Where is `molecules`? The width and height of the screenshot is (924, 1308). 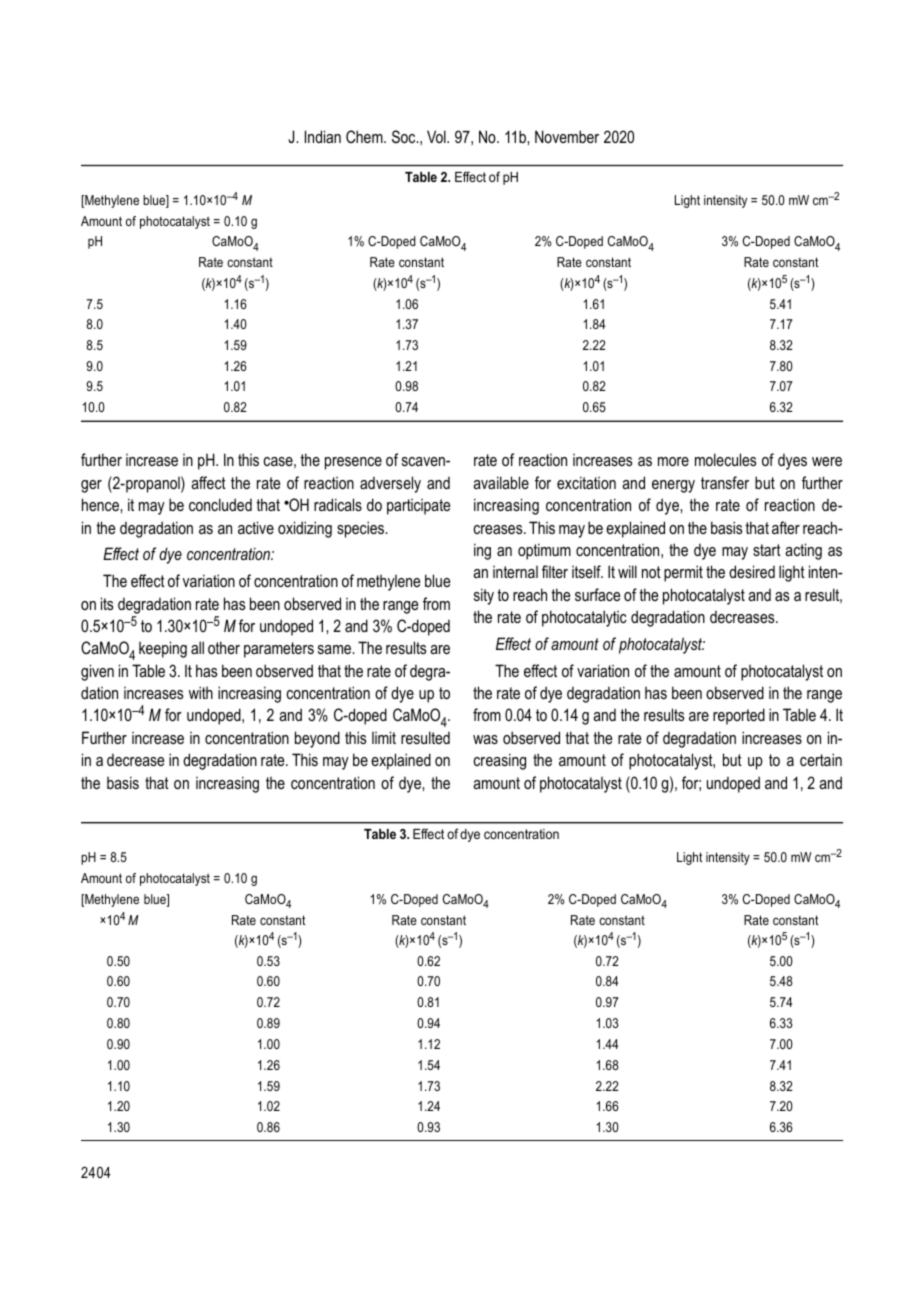
molecules is located at coordinates (725, 459).
